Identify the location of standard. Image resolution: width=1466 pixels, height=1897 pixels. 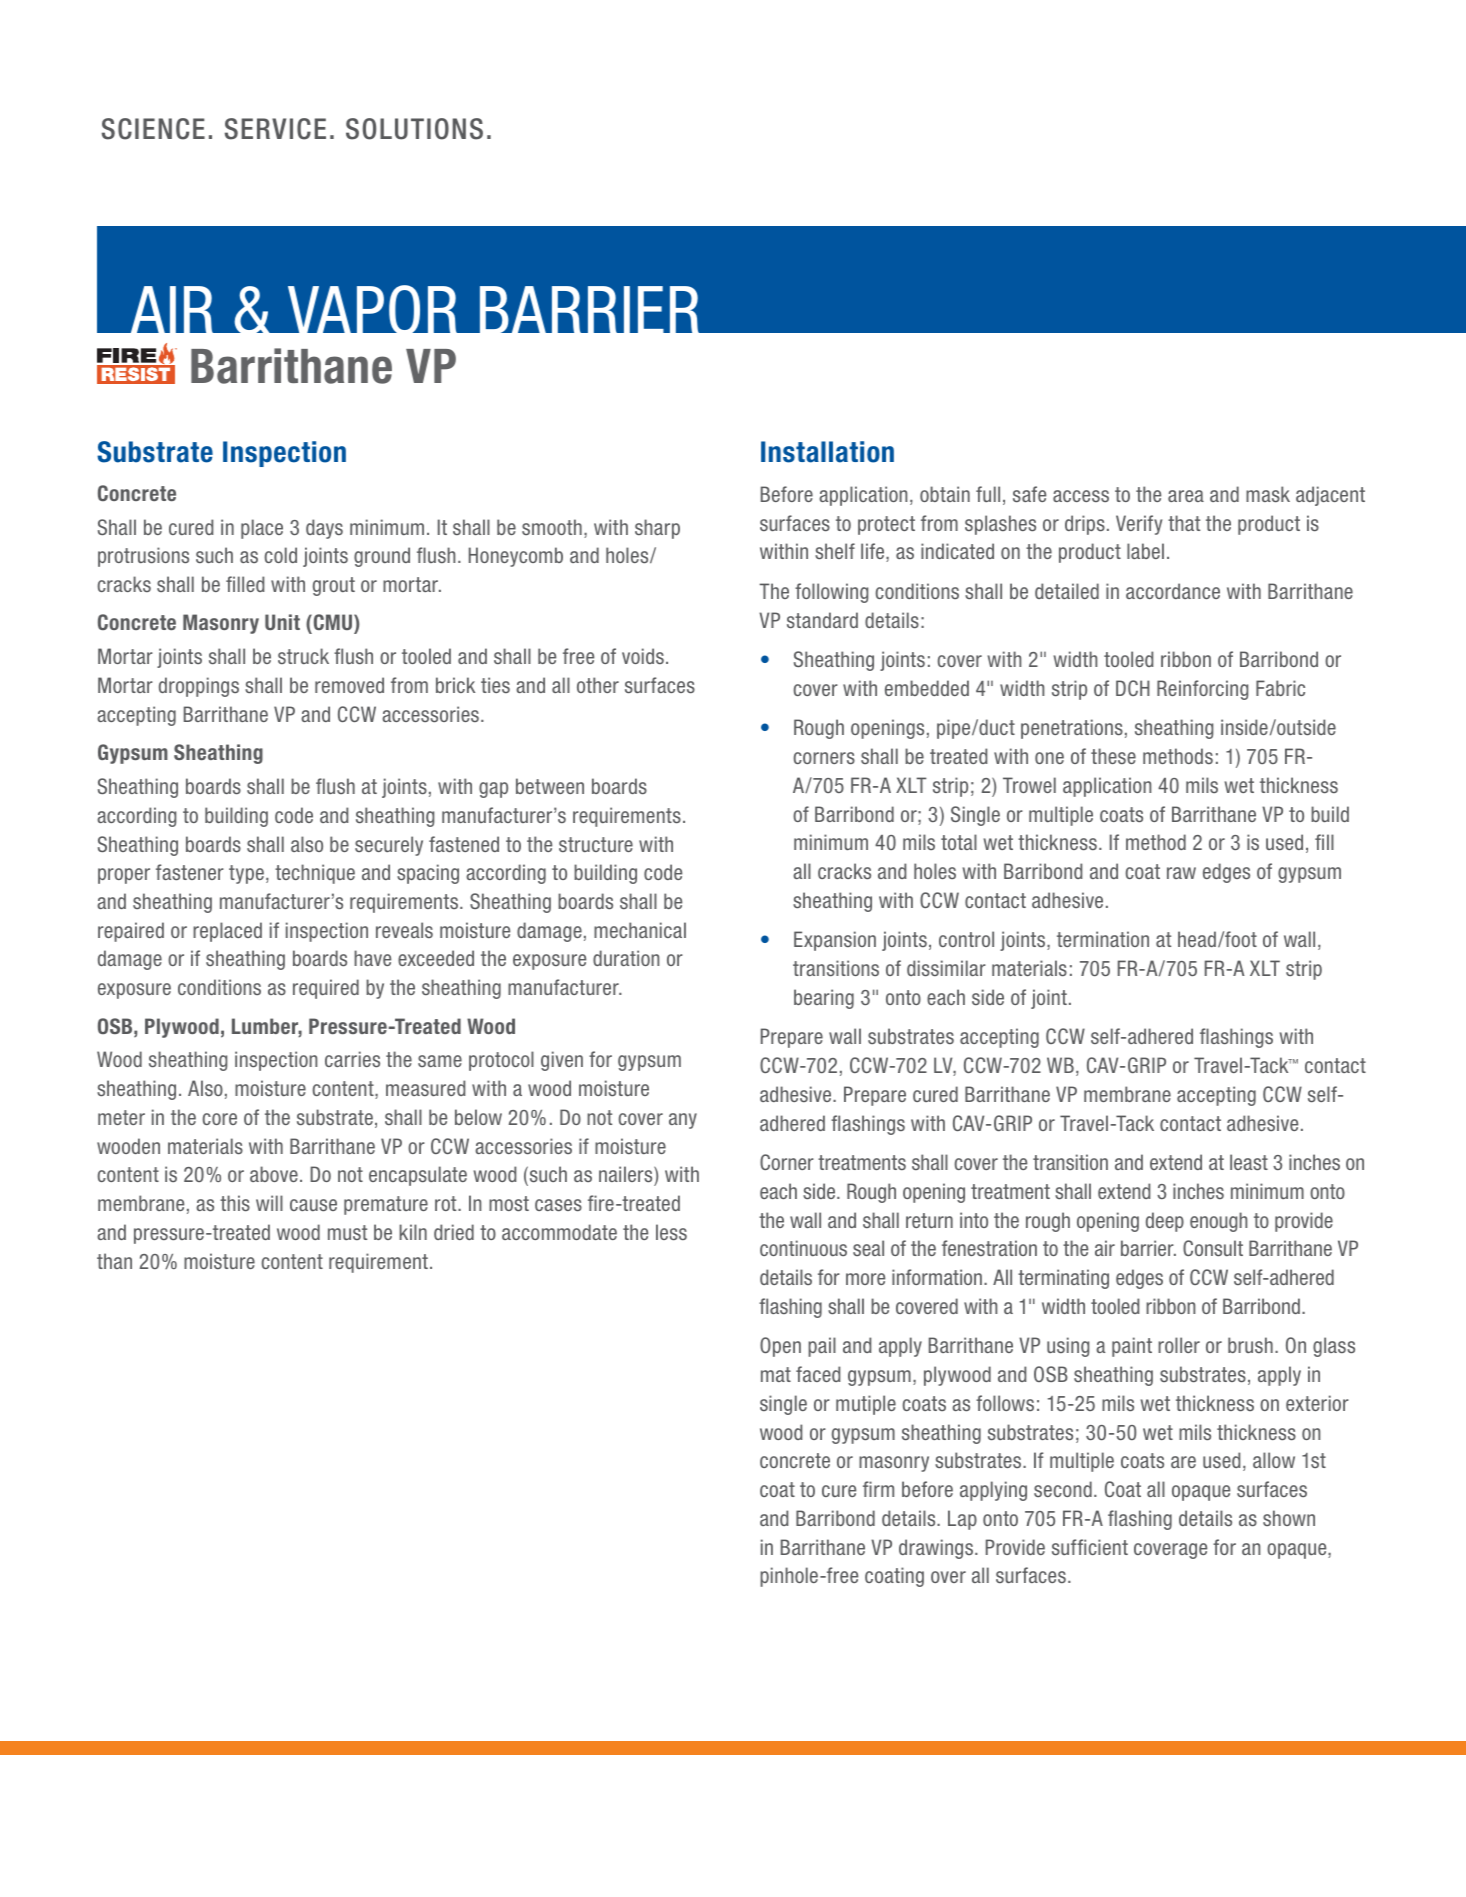
(822, 620).
